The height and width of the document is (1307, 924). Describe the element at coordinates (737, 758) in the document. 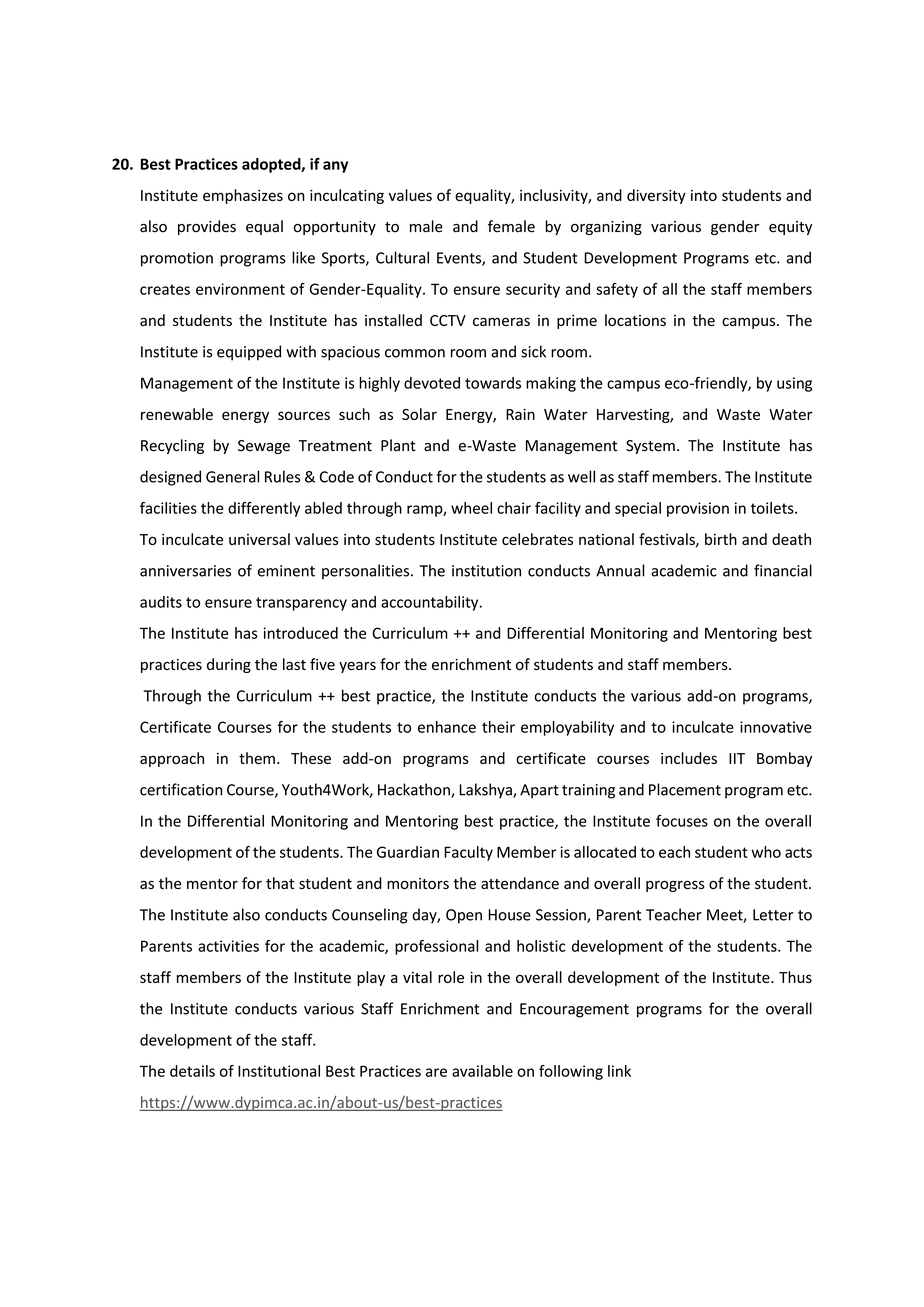

I see `IIT` at that location.
